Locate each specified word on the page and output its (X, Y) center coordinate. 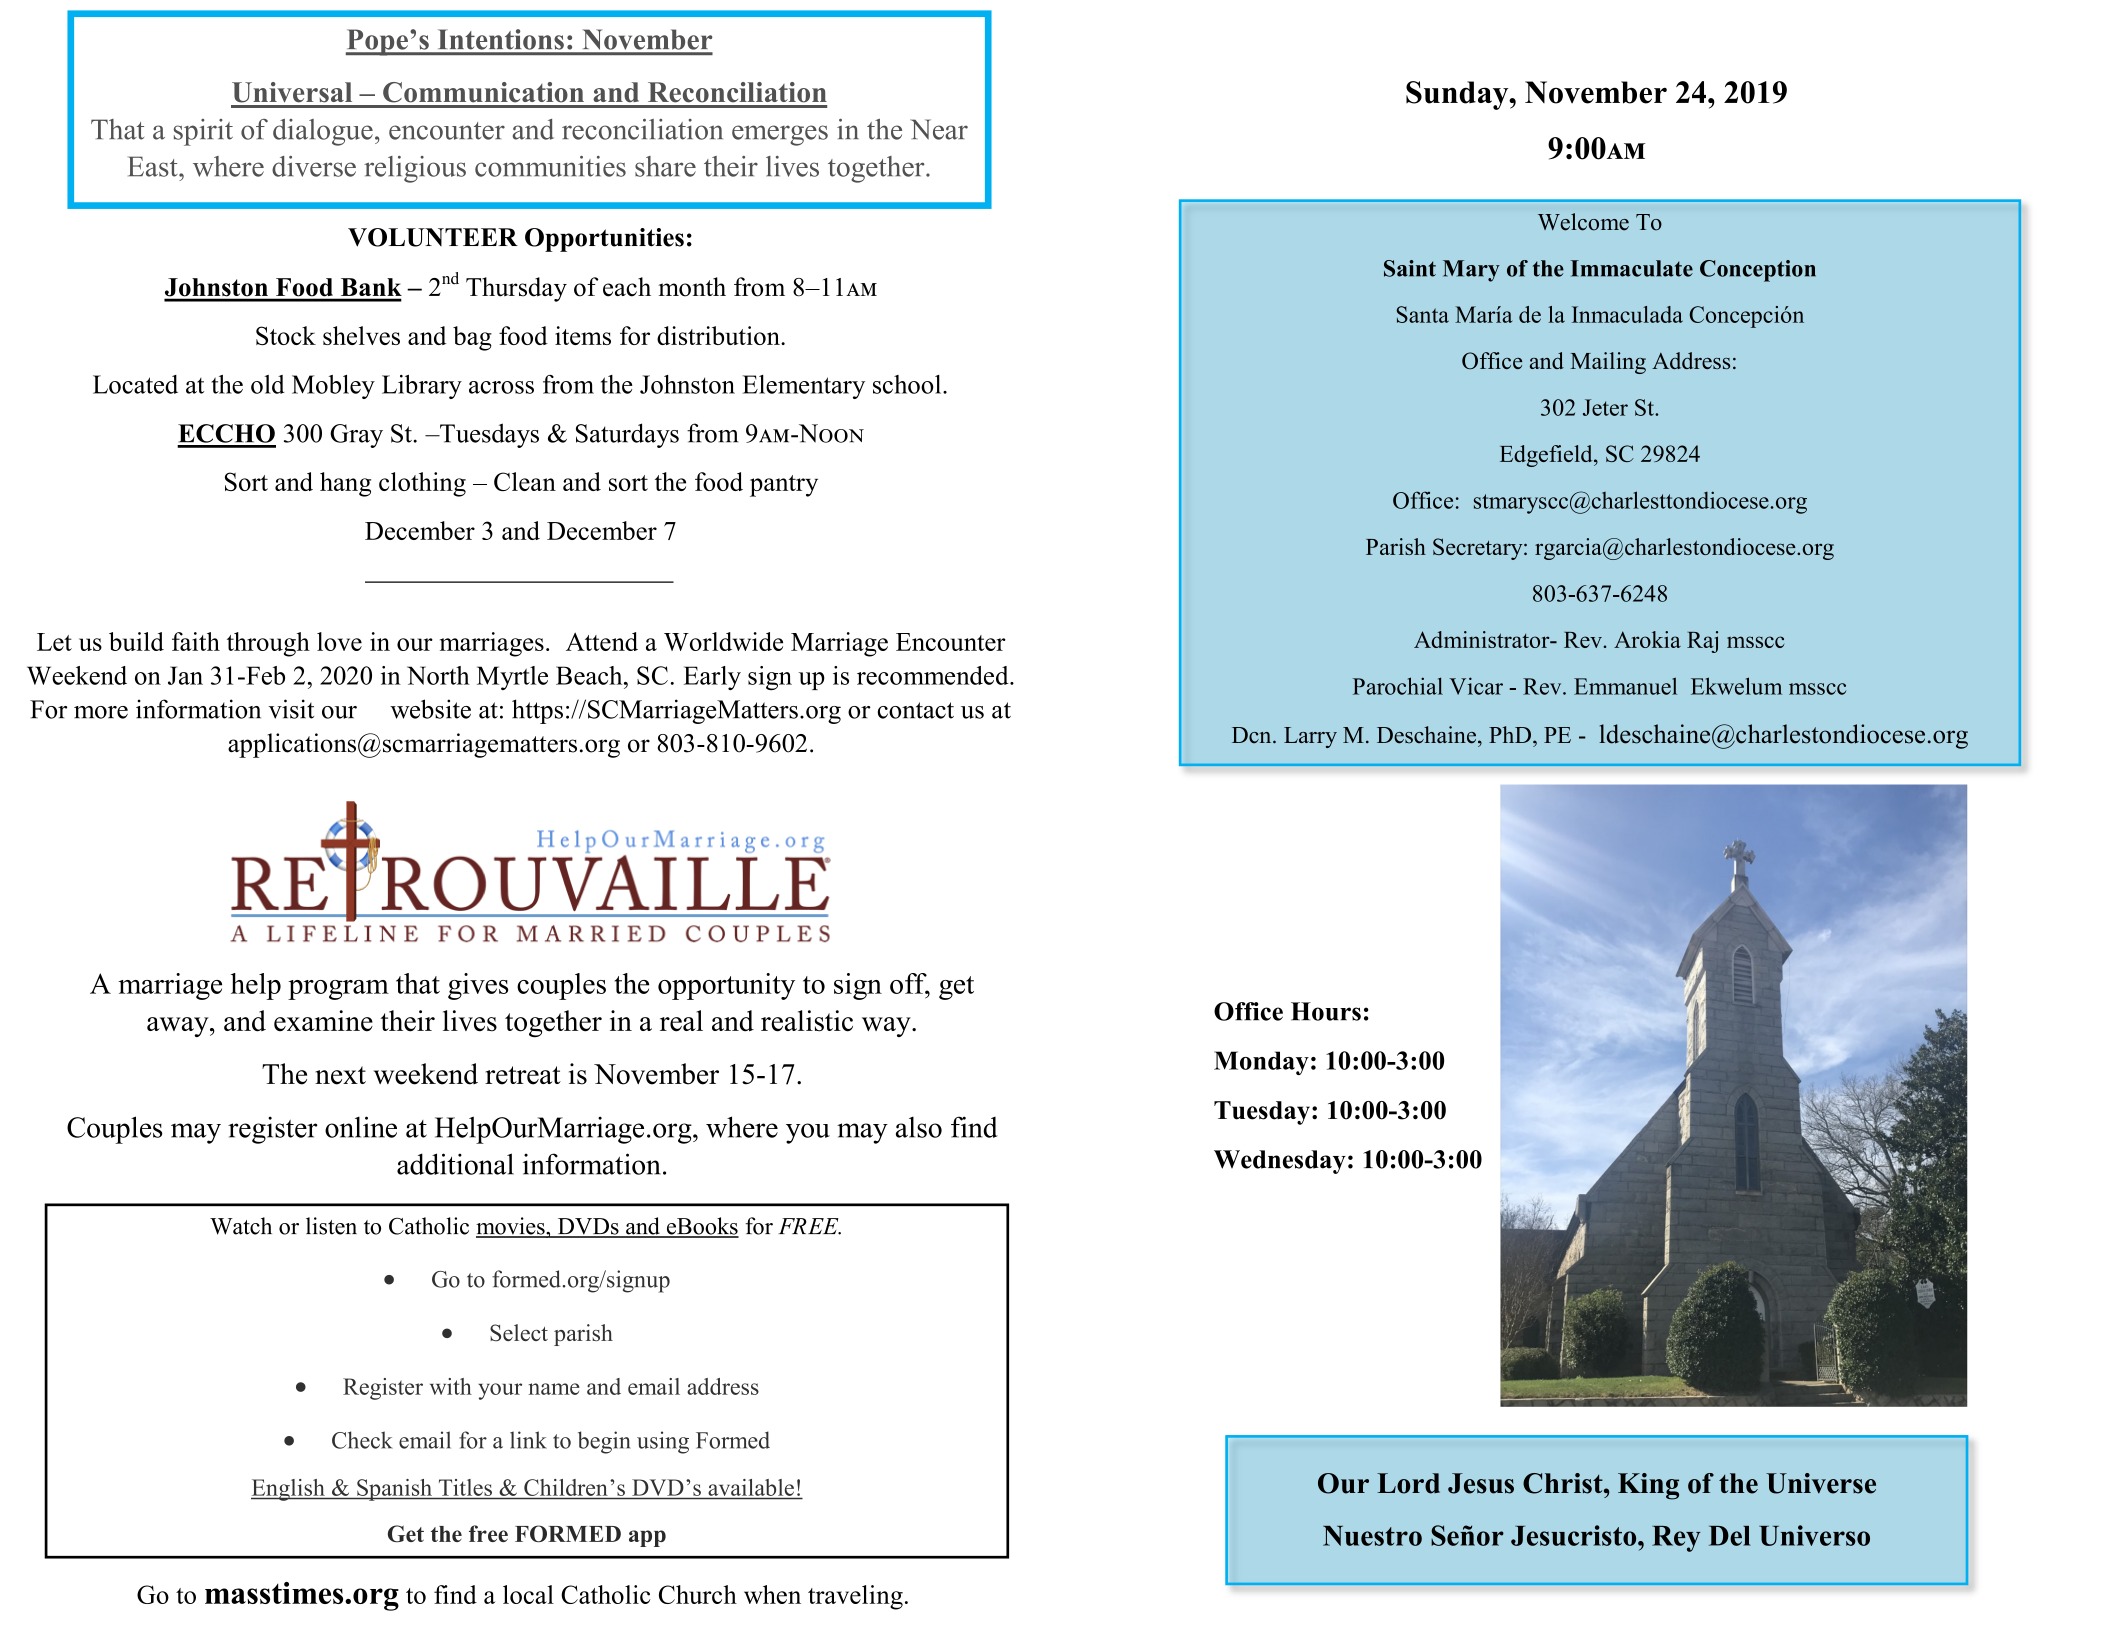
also (919, 1127)
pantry (784, 486)
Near (939, 129)
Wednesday (1280, 1162)
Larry (1310, 737)
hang (345, 484)
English (289, 1490)
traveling (855, 1597)
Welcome (1583, 222)
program (338, 990)
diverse (314, 166)
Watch (241, 1226)
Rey (1676, 1539)
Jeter (1605, 407)
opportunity (726, 986)
